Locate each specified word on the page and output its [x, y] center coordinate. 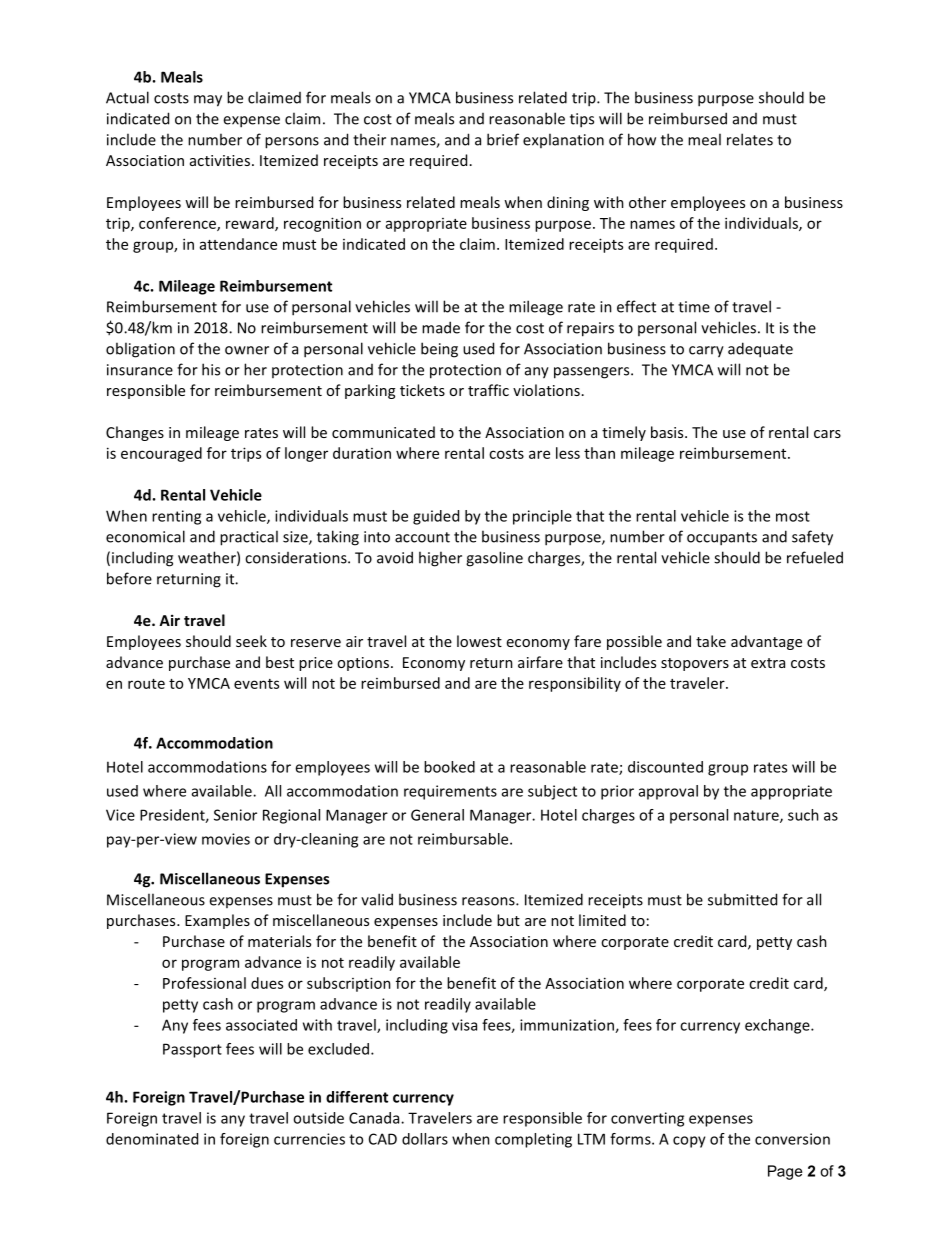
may [208, 101]
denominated [152, 1139]
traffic [488, 390]
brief [503, 139]
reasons [489, 901]
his [211, 369]
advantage [766, 642]
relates [750, 139]
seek [251, 641]
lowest [479, 641]
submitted [742, 899]
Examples [217, 921]
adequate [760, 350]
